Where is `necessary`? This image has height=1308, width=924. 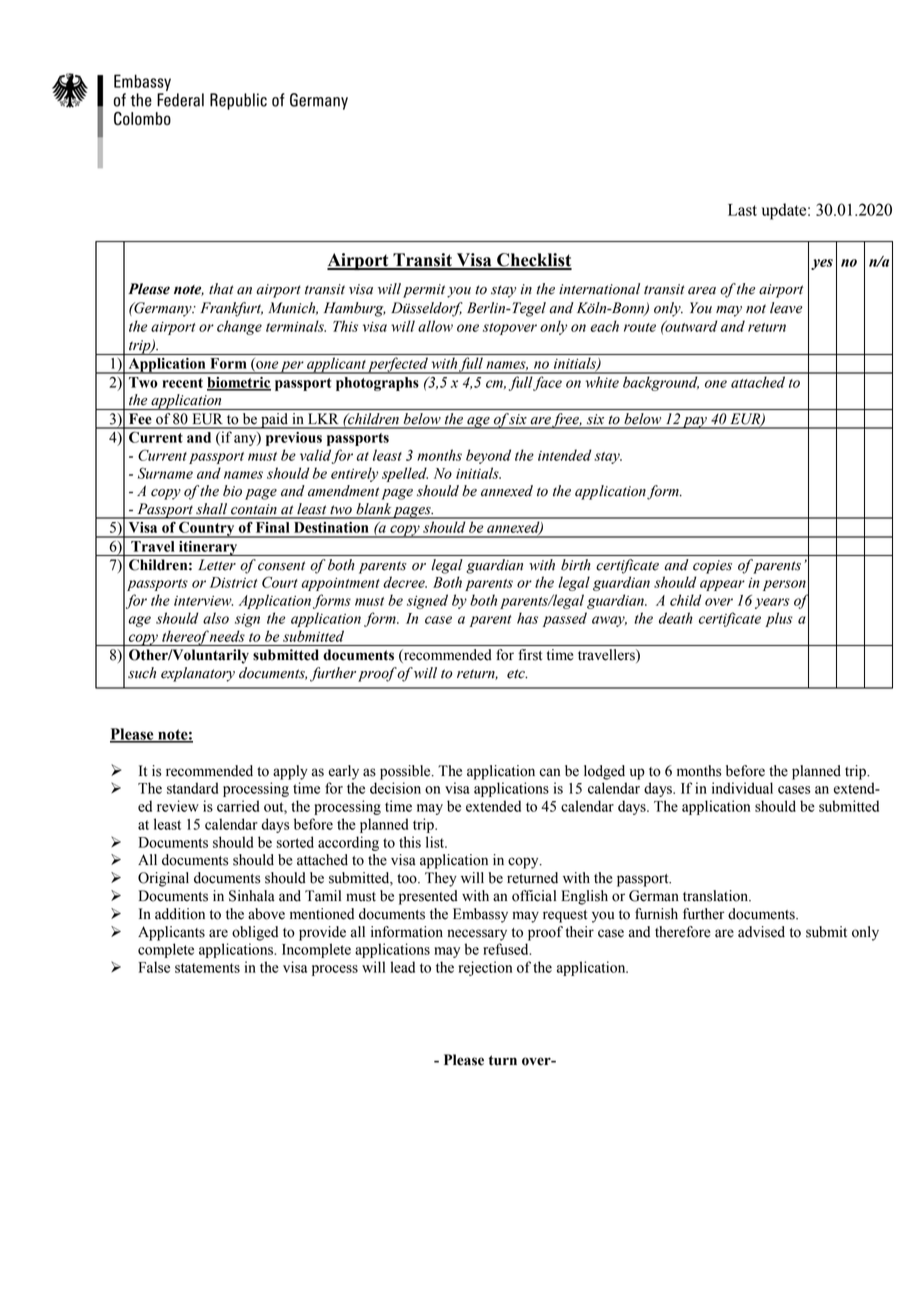 necessary is located at coordinates (477, 935).
